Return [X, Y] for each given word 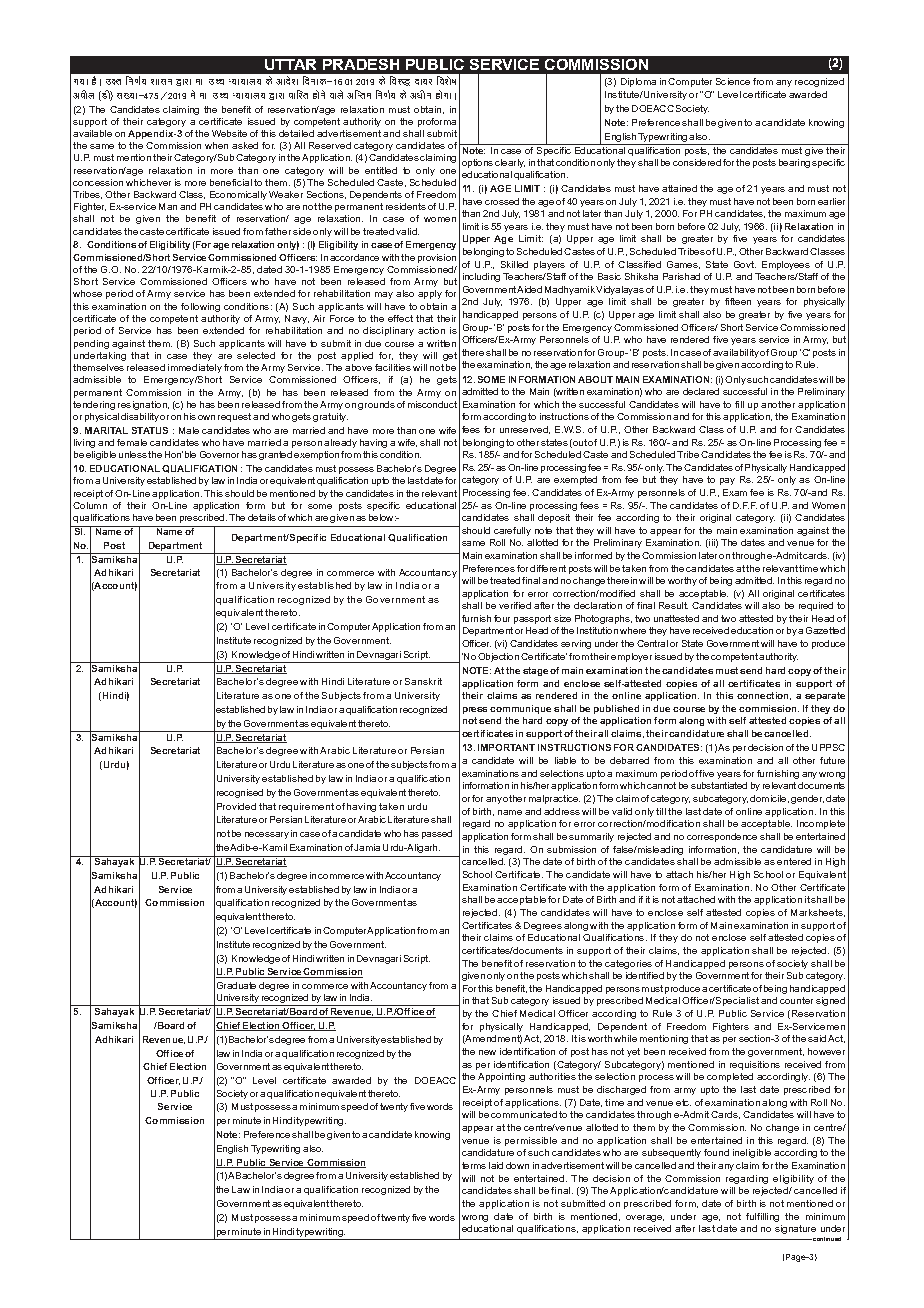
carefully [512, 531]
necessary [267, 835]
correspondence [722, 837]
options [477, 163]
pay [727, 481]
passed [437, 834]
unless [133, 454]
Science [733, 81]
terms [474, 1165]
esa [193, 94]
